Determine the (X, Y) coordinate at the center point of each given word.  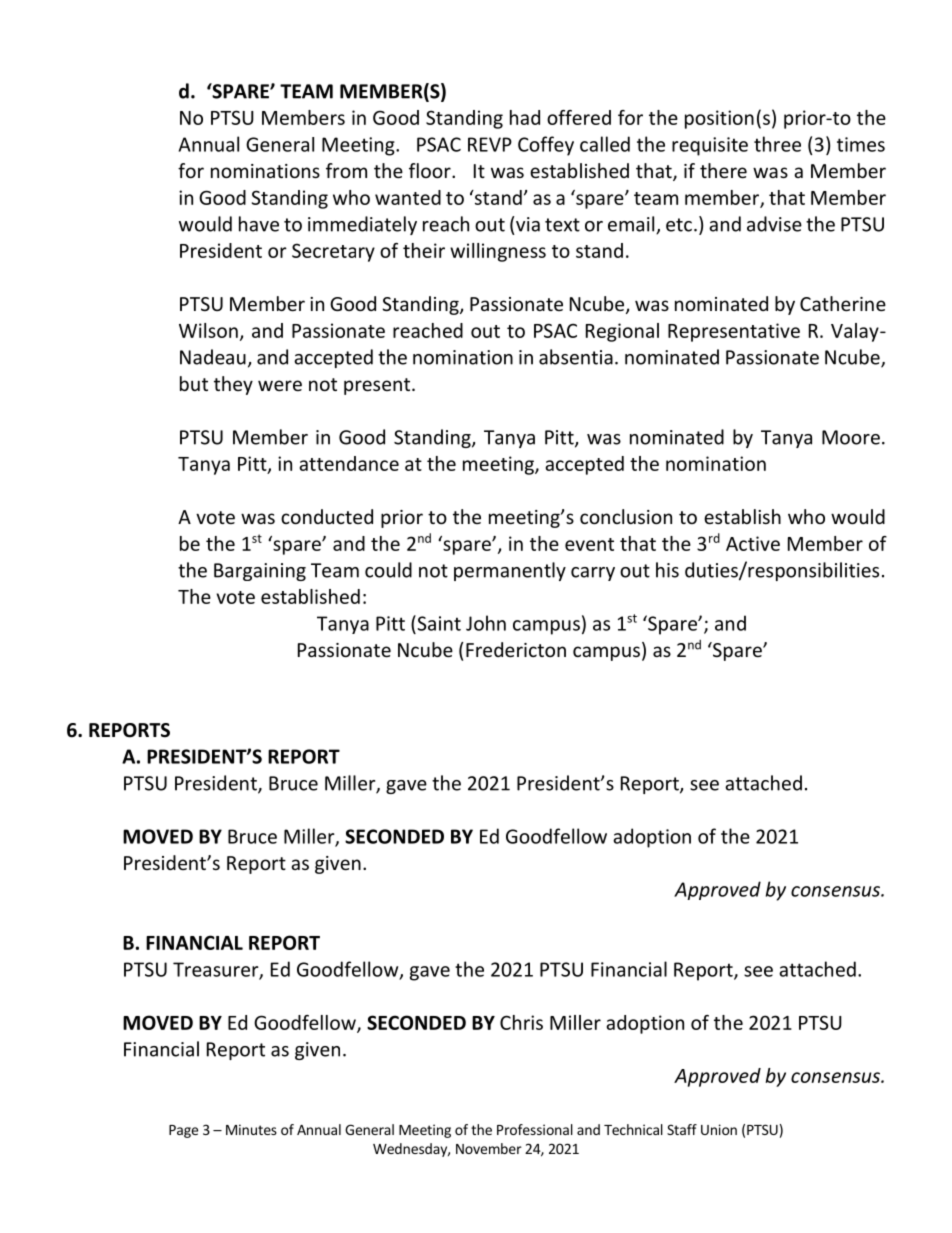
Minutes (251, 1129)
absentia (576, 357)
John (486, 623)
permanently (510, 571)
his (667, 570)
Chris (521, 1022)
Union (719, 1129)
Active (753, 543)
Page (183, 1131)
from (346, 170)
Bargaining (260, 572)
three (777, 144)
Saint (438, 623)
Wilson (208, 330)
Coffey (546, 146)
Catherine (843, 303)
